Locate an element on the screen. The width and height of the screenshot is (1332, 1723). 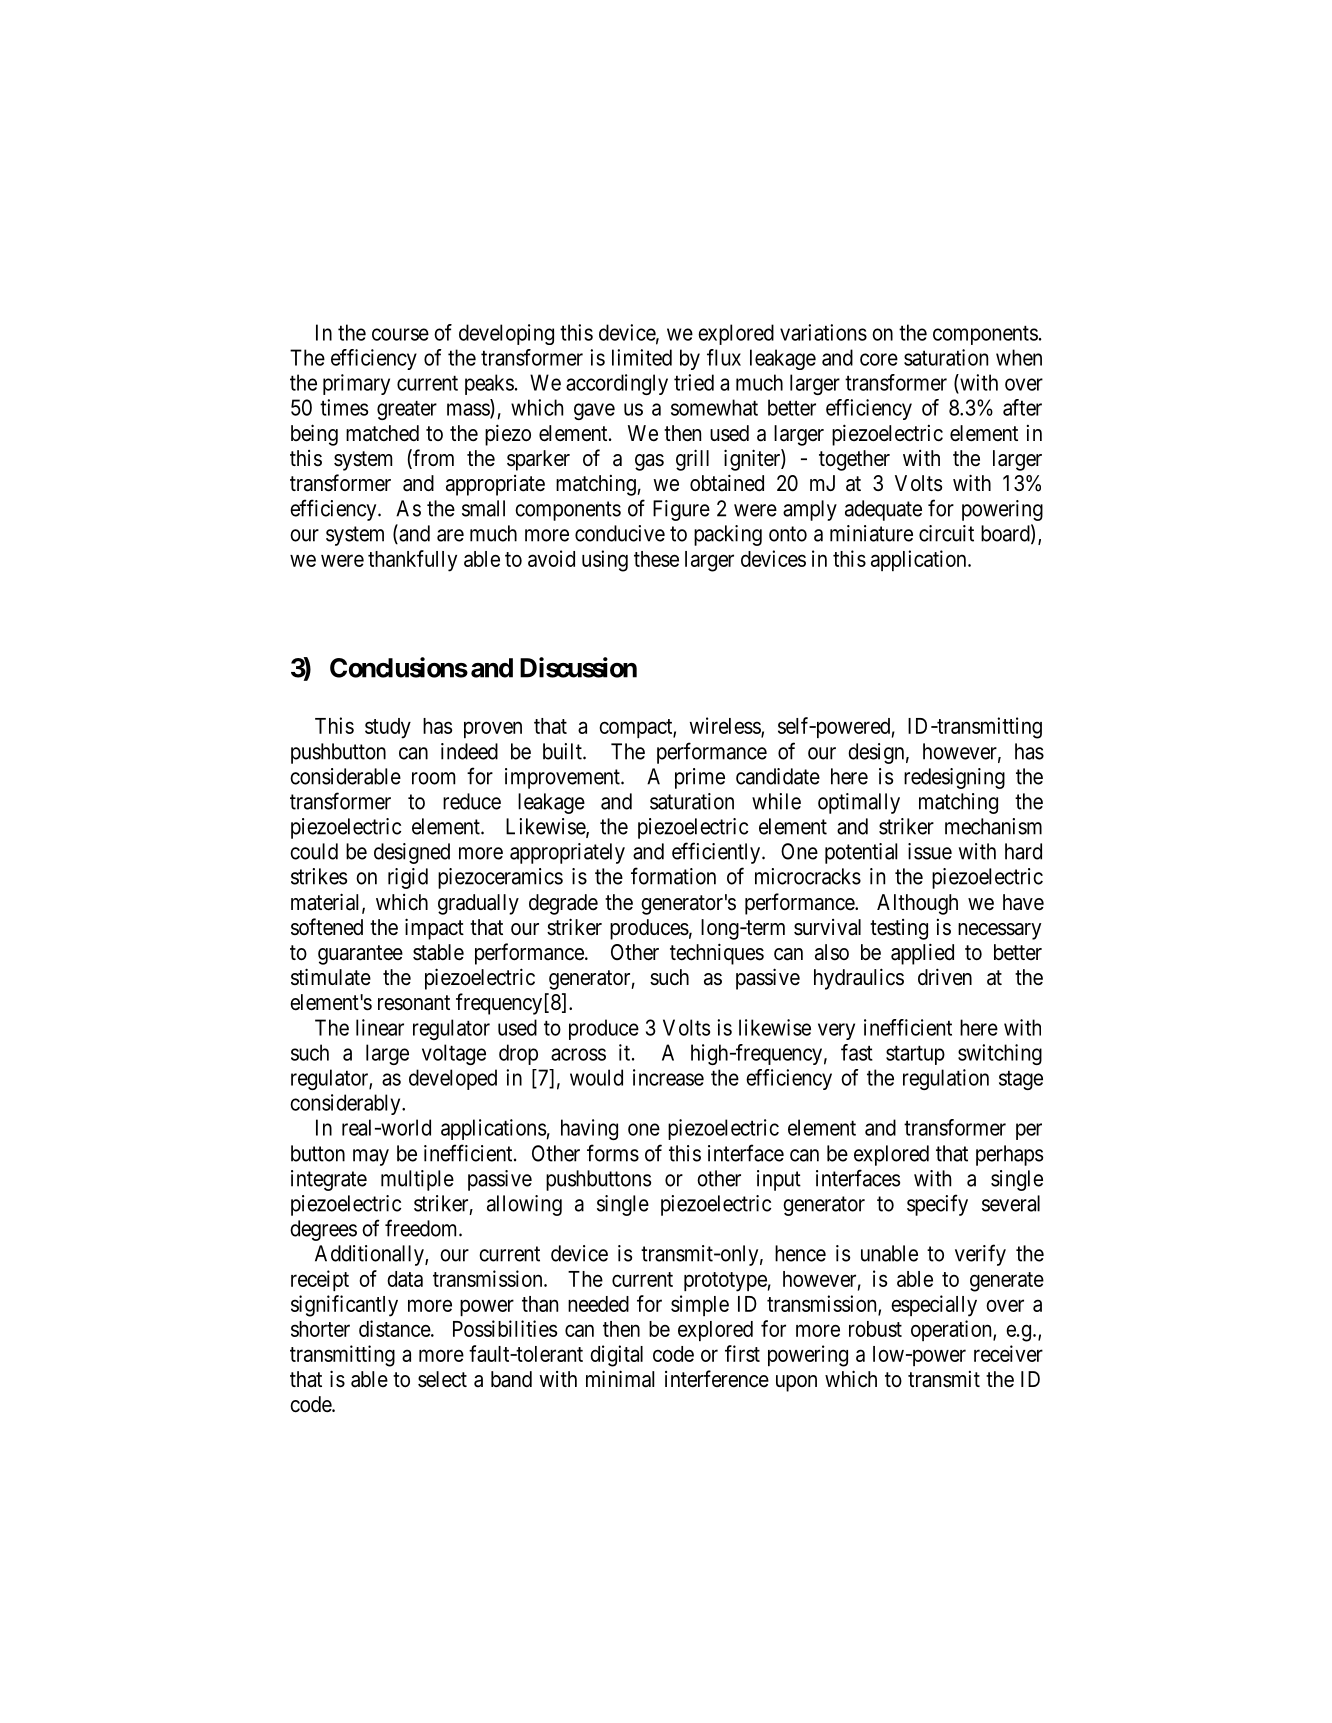
distance is located at coordinates (395, 1328).
